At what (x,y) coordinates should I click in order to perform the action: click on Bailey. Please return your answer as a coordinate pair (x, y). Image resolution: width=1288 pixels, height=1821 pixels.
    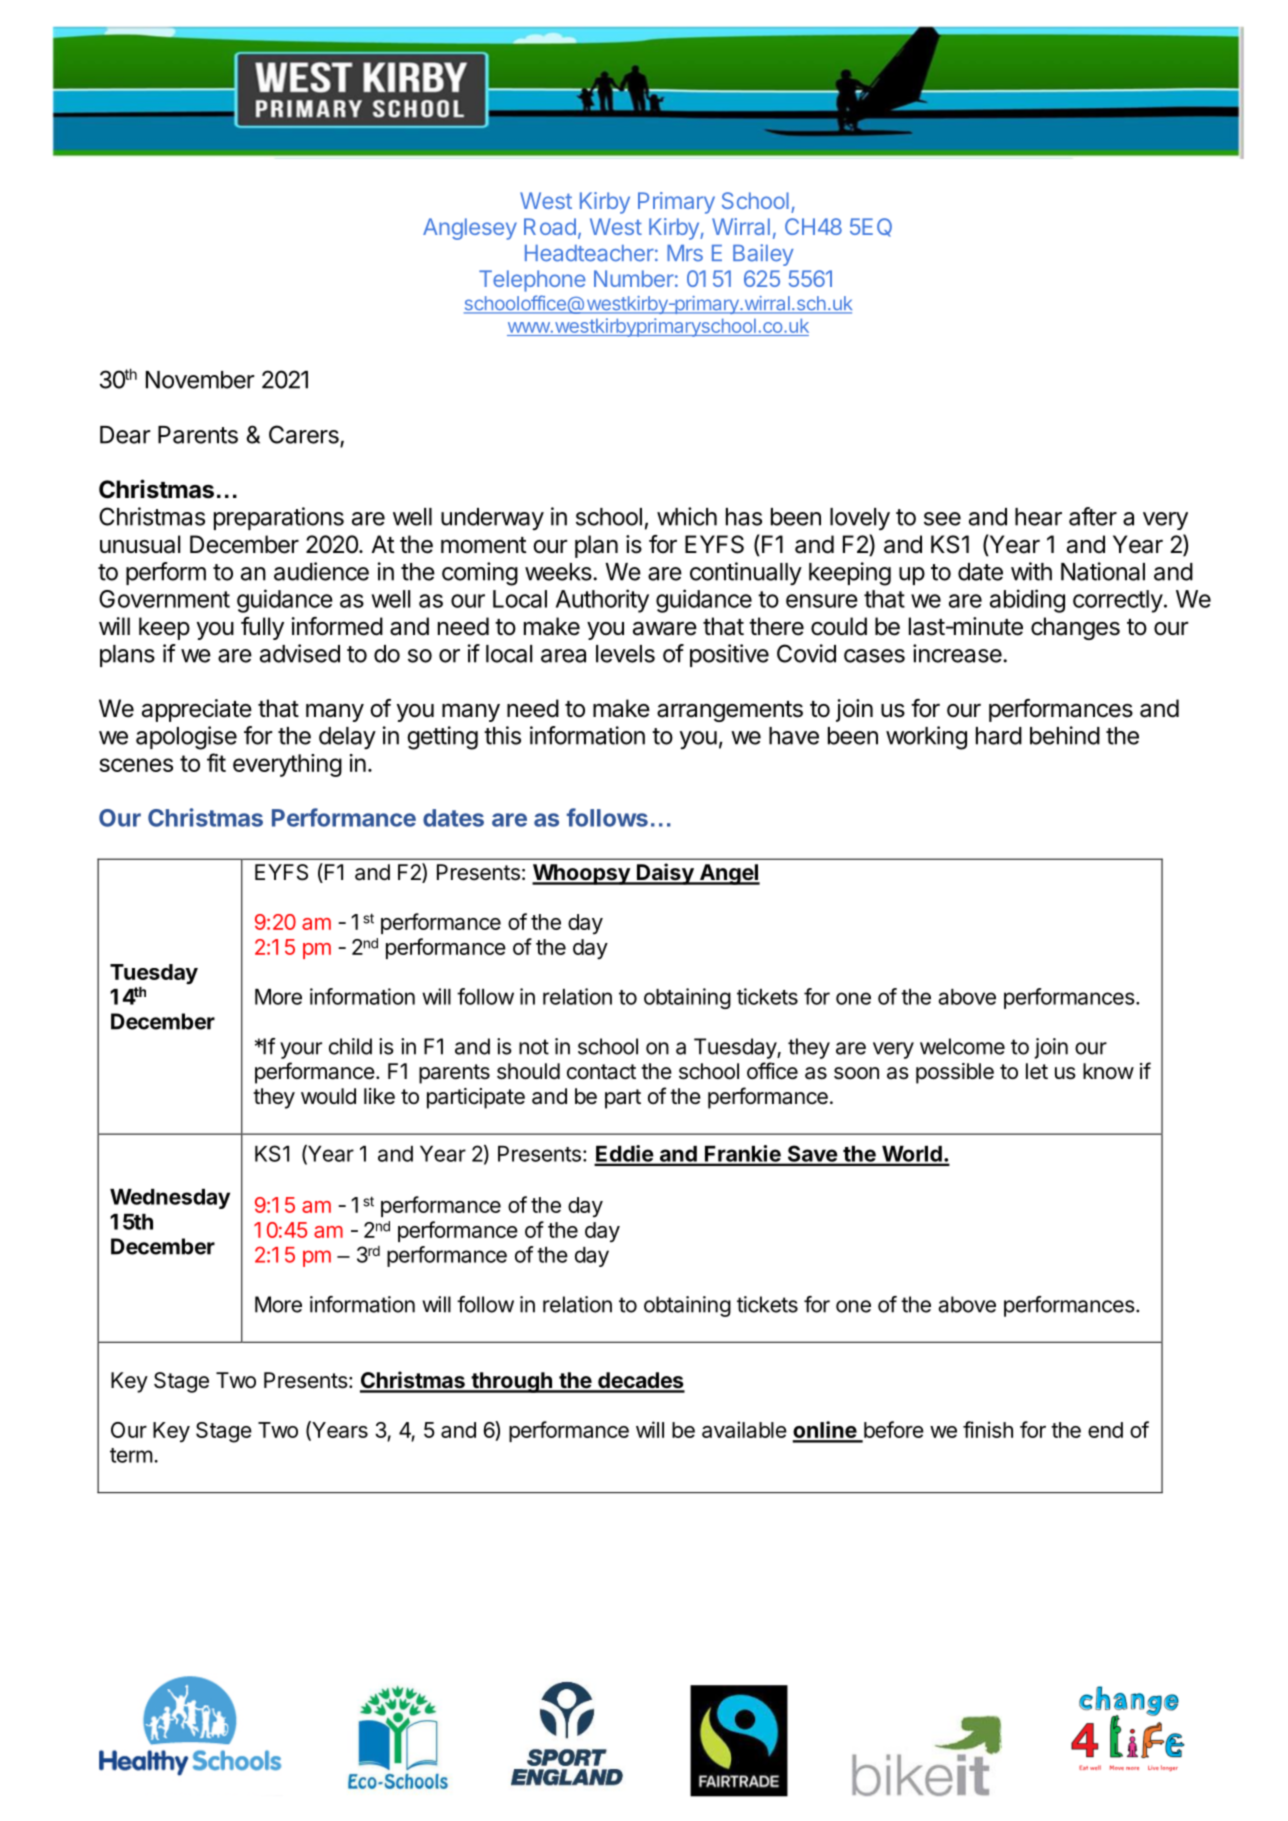
    Looking at the image, I should click on (763, 255).
